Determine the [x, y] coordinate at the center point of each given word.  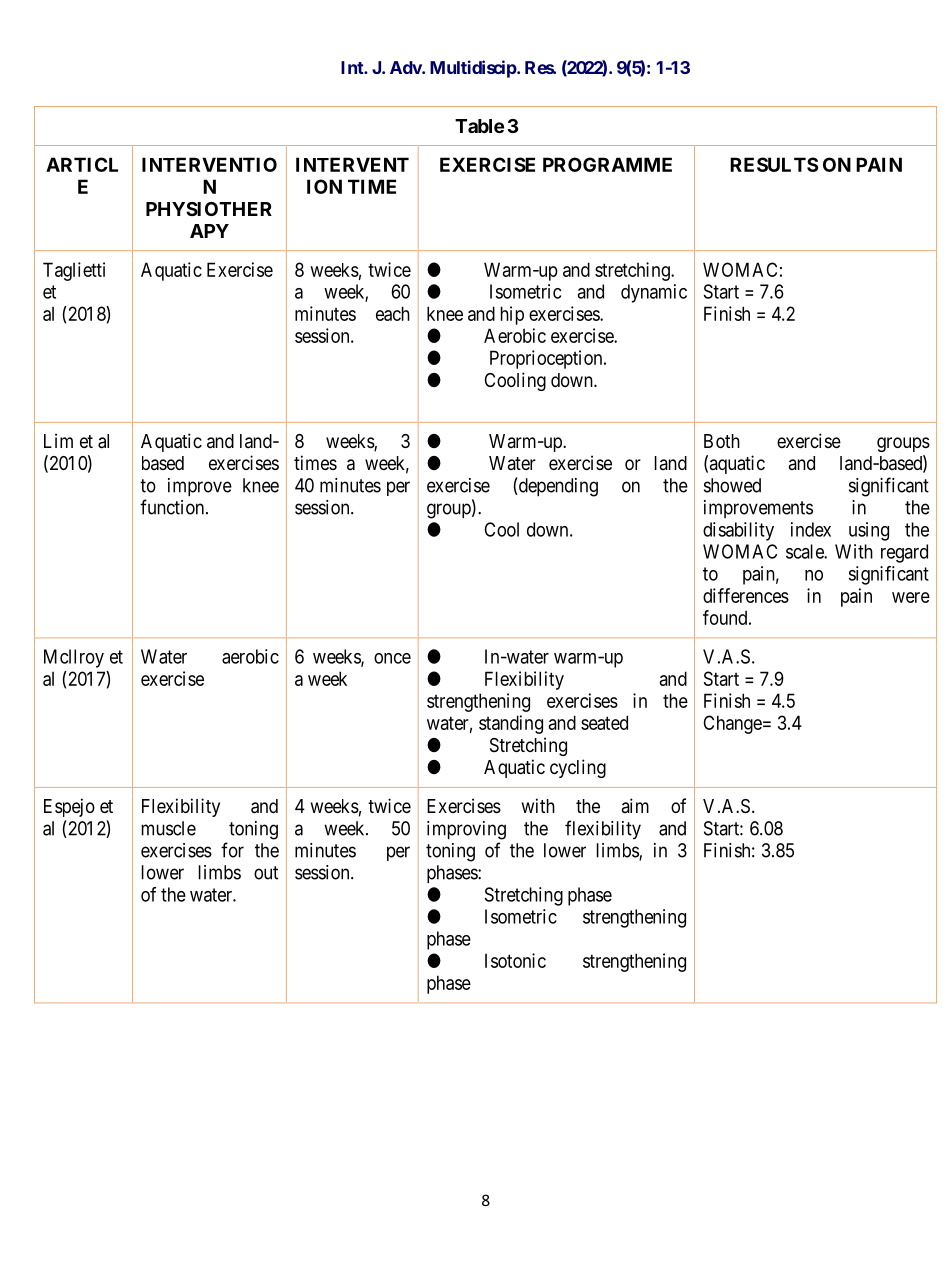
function [173, 507]
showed [732, 485]
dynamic [654, 293]
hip [512, 315]
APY [209, 231]
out [266, 873]
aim [635, 805]
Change [732, 724]
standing [511, 724]
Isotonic [515, 960]
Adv [406, 67]
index [811, 529]
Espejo [69, 807]
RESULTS [774, 164]
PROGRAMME [607, 164]
